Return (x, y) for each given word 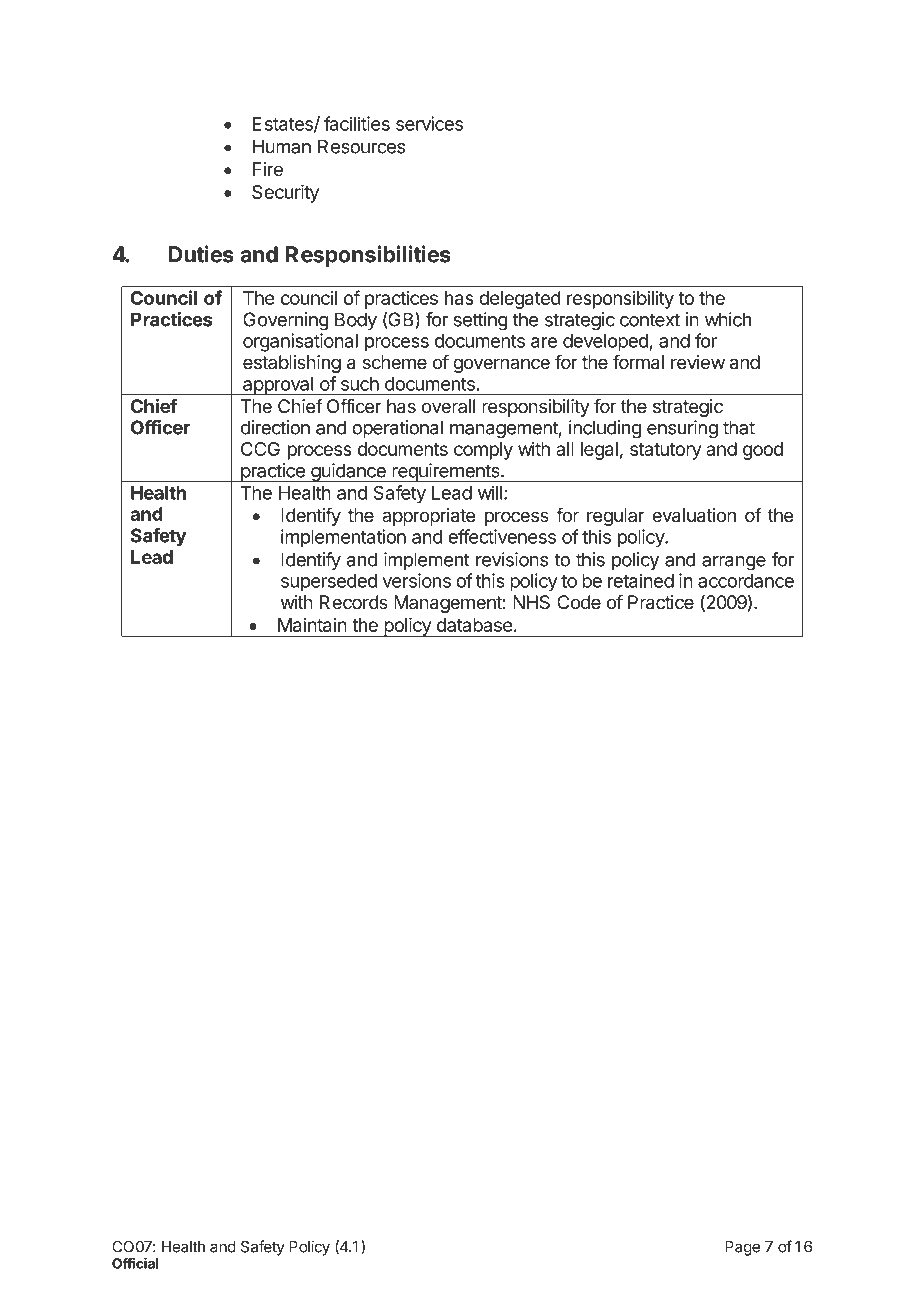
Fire (268, 169)
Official (135, 1263)
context (650, 320)
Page (742, 1248)
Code (579, 602)
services (429, 123)
